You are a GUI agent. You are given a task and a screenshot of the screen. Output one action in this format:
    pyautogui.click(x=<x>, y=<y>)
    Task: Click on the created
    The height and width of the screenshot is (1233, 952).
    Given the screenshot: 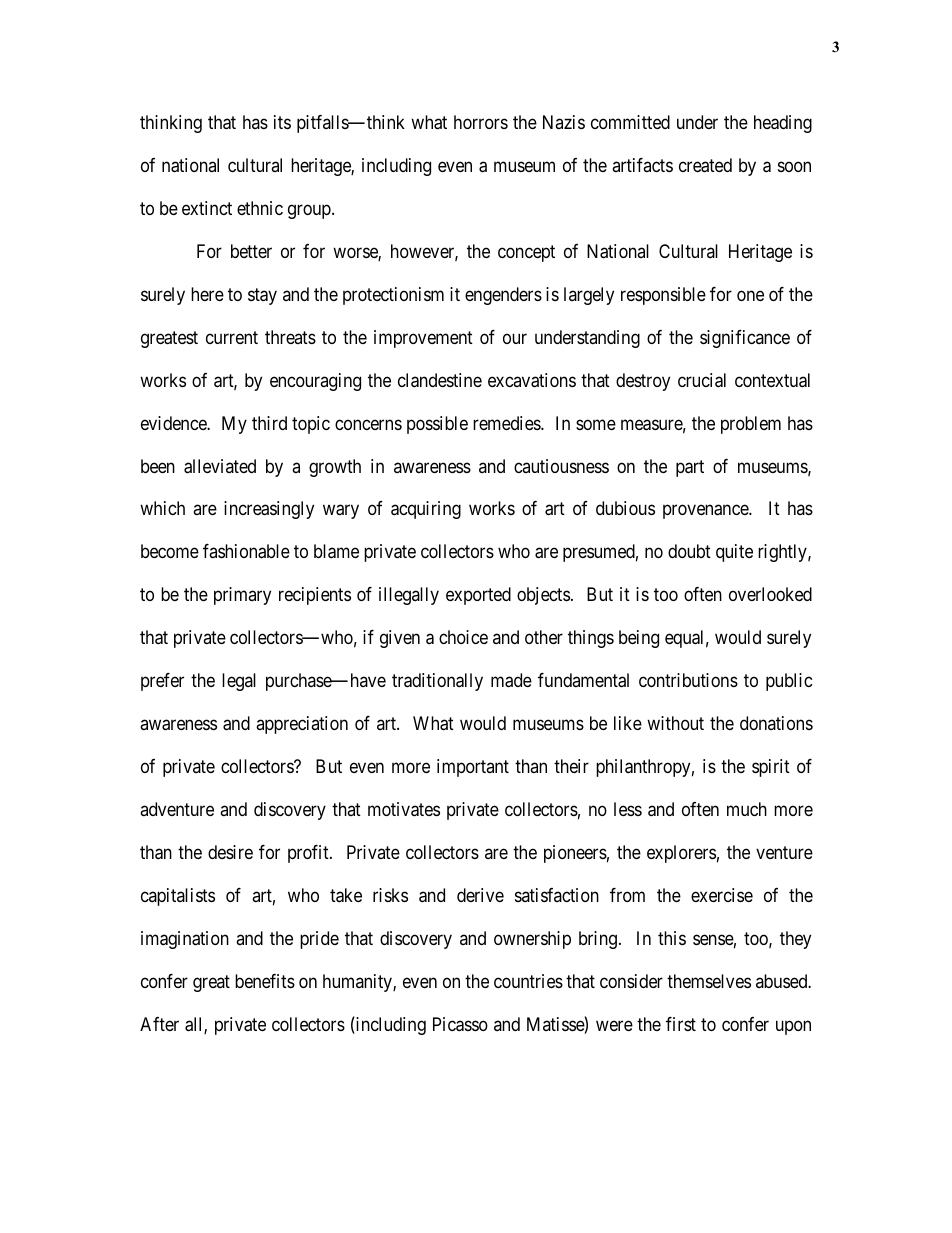 What is the action you would take?
    pyautogui.click(x=705, y=165)
